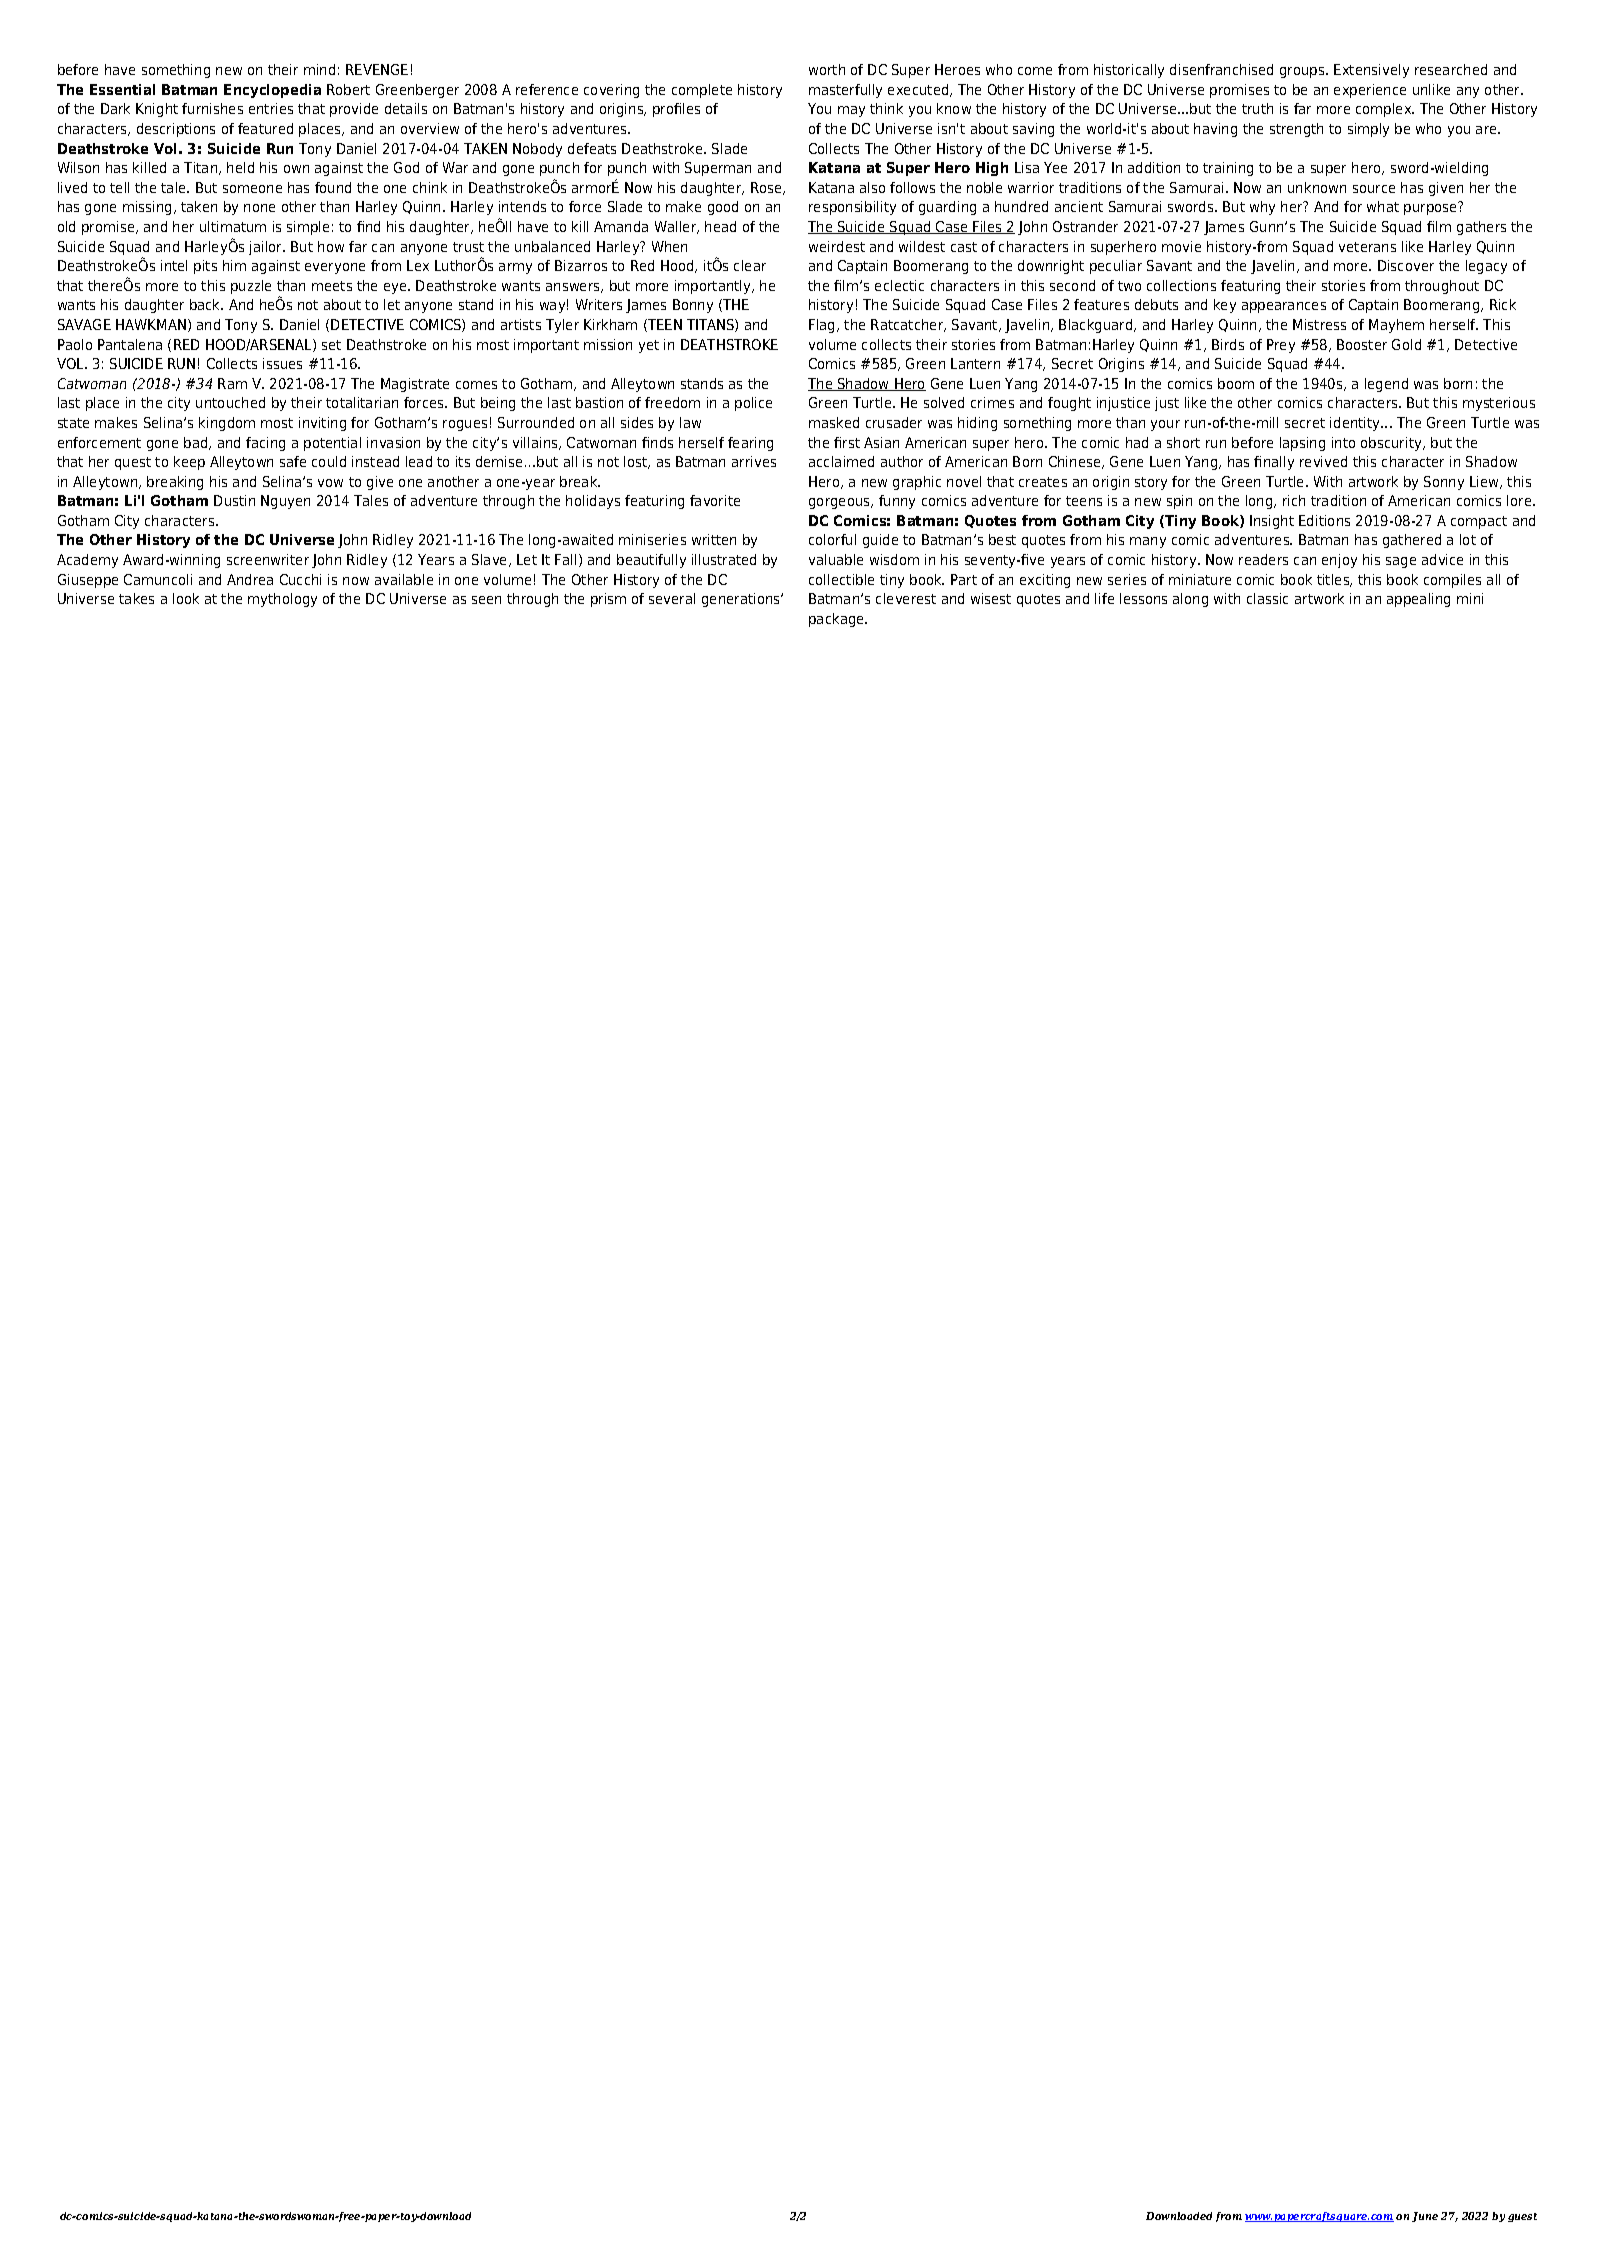 This screenshot has width=1598, height=2260. I want to click on cleverest, so click(906, 598).
